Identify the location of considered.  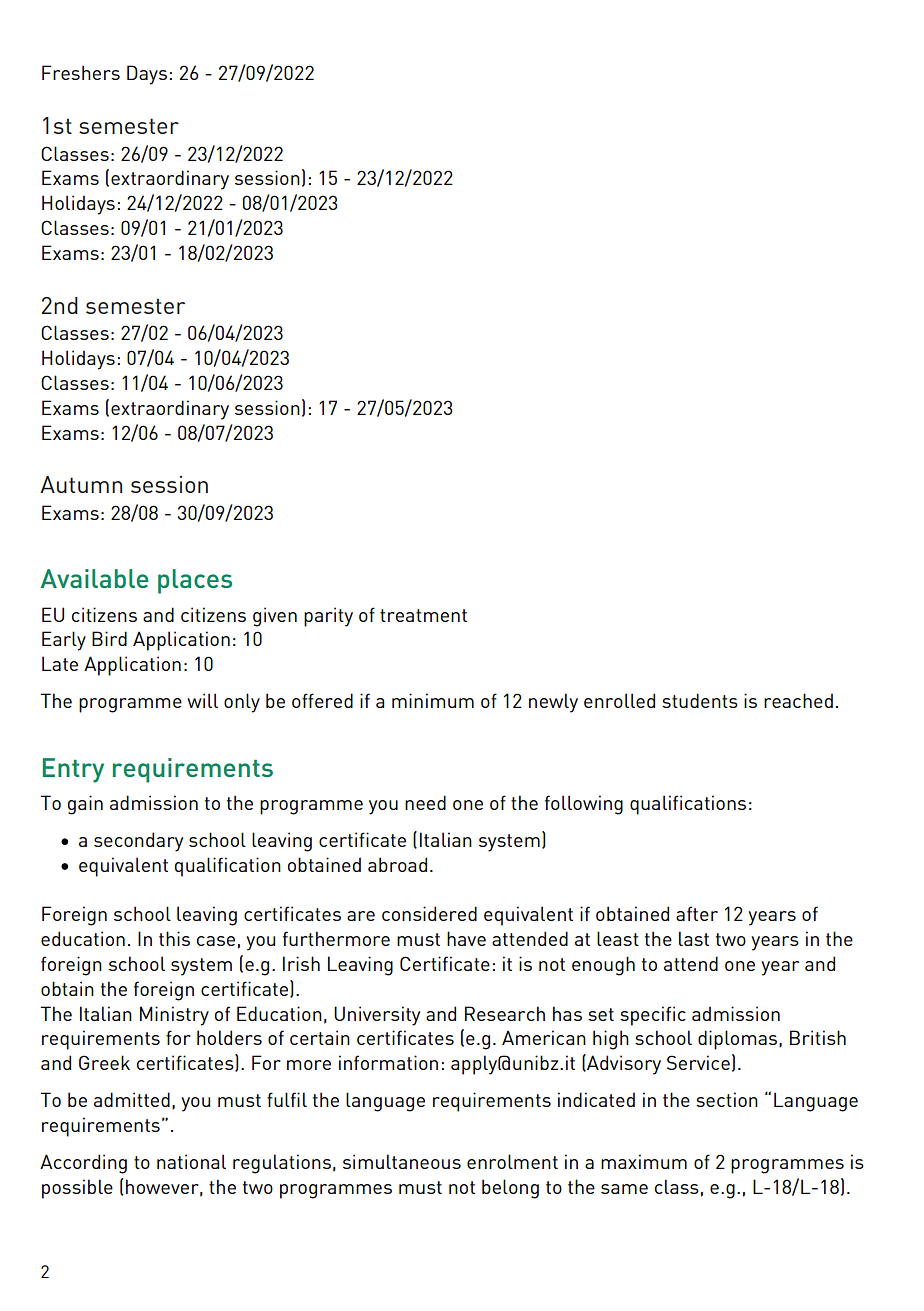
(429, 913).
